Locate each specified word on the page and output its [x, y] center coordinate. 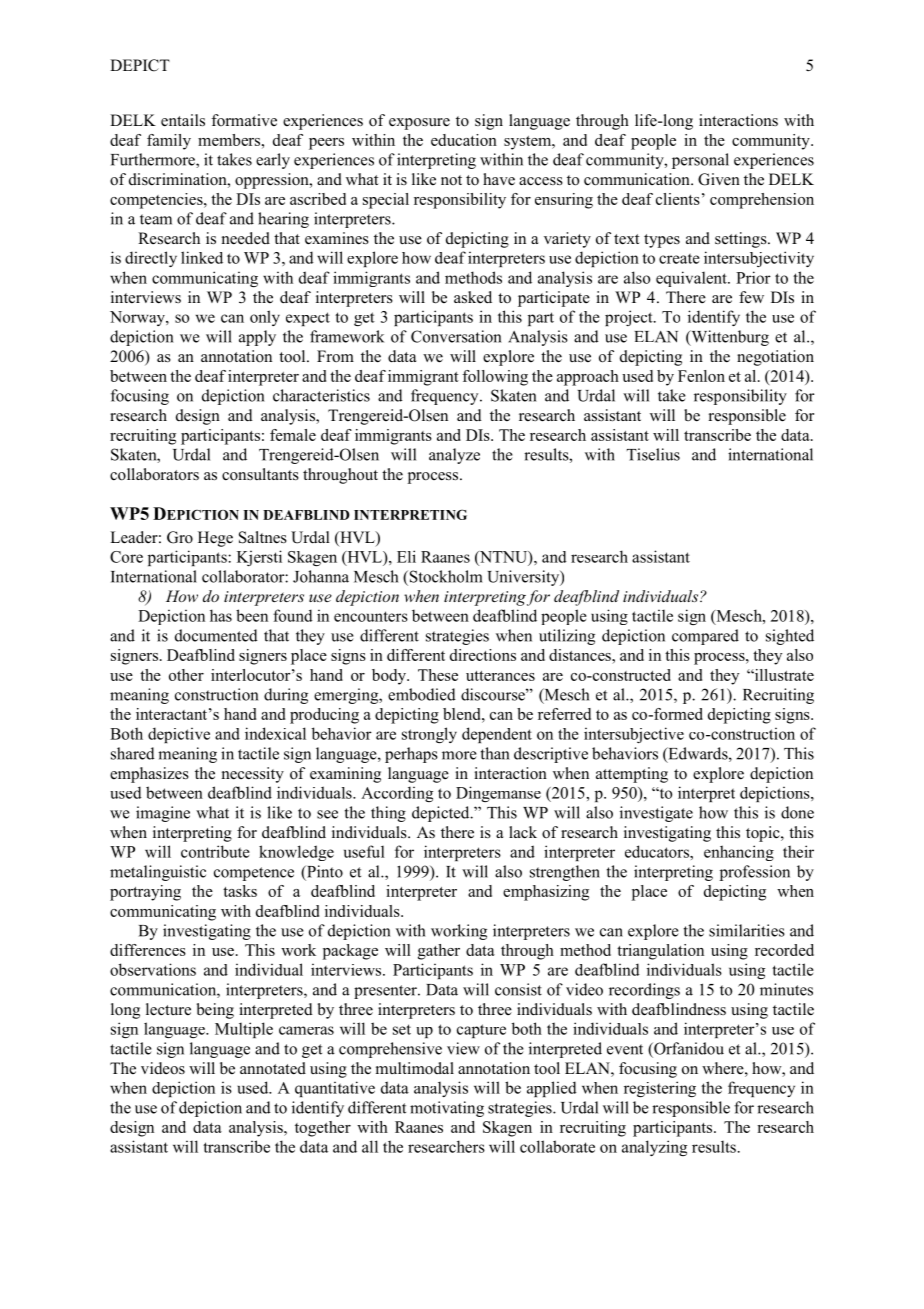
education [464, 140]
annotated [273, 1068]
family [169, 142]
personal [700, 161]
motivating [447, 1109]
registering [660, 1089]
